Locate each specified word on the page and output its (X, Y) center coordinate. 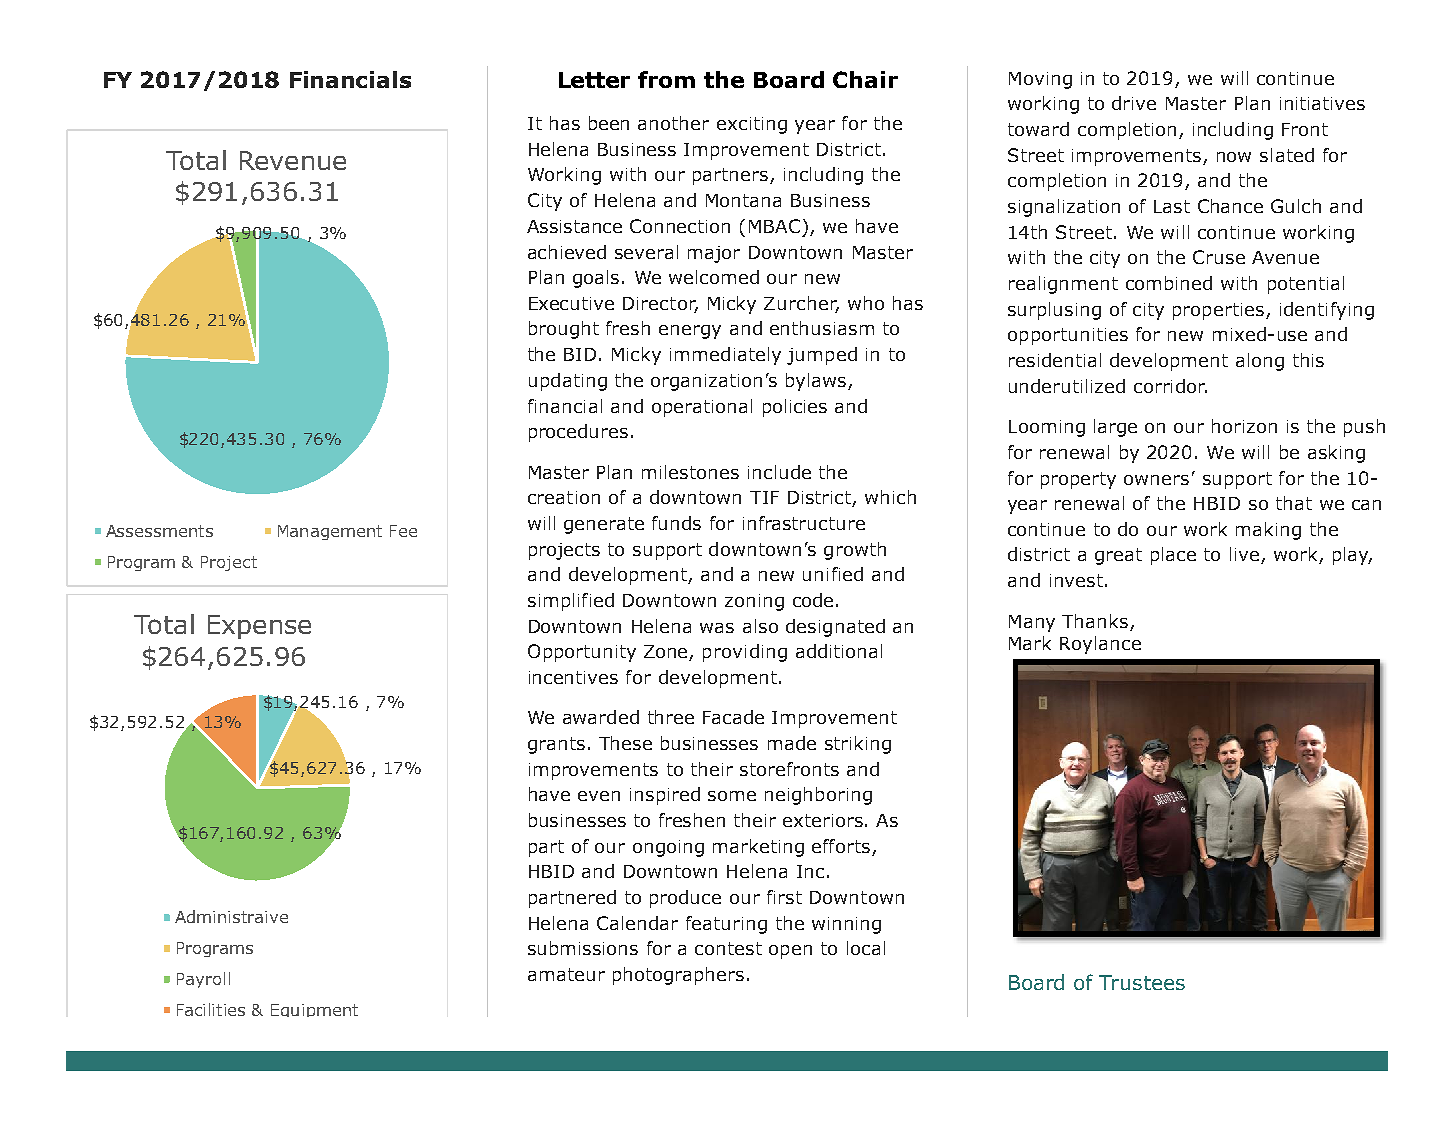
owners (1156, 480)
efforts (841, 846)
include (779, 472)
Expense (259, 627)
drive (1134, 103)
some (732, 796)
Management (330, 532)
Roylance (1100, 645)
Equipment (314, 1010)
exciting (752, 125)
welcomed (714, 277)
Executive (571, 303)
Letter (594, 80)
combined (1169, 283)
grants (556, 745)
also (760, 626)
